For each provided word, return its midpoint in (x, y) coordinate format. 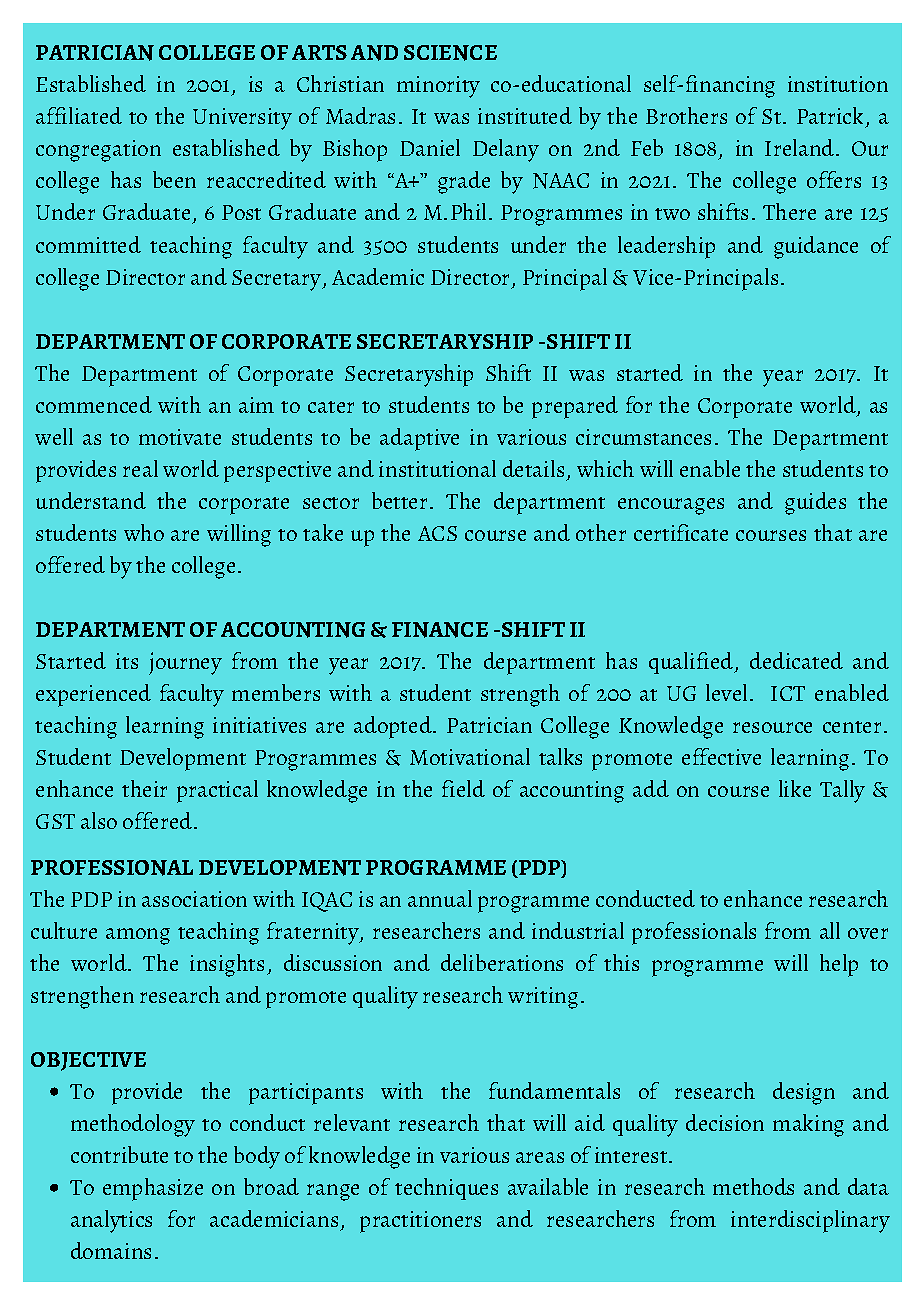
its (127, 661)
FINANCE (440, 630)
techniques (446, 1189)
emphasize (153, 1189)
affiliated (79, 115)
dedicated (796, 660)
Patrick (830, 115)
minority (438, 87)
